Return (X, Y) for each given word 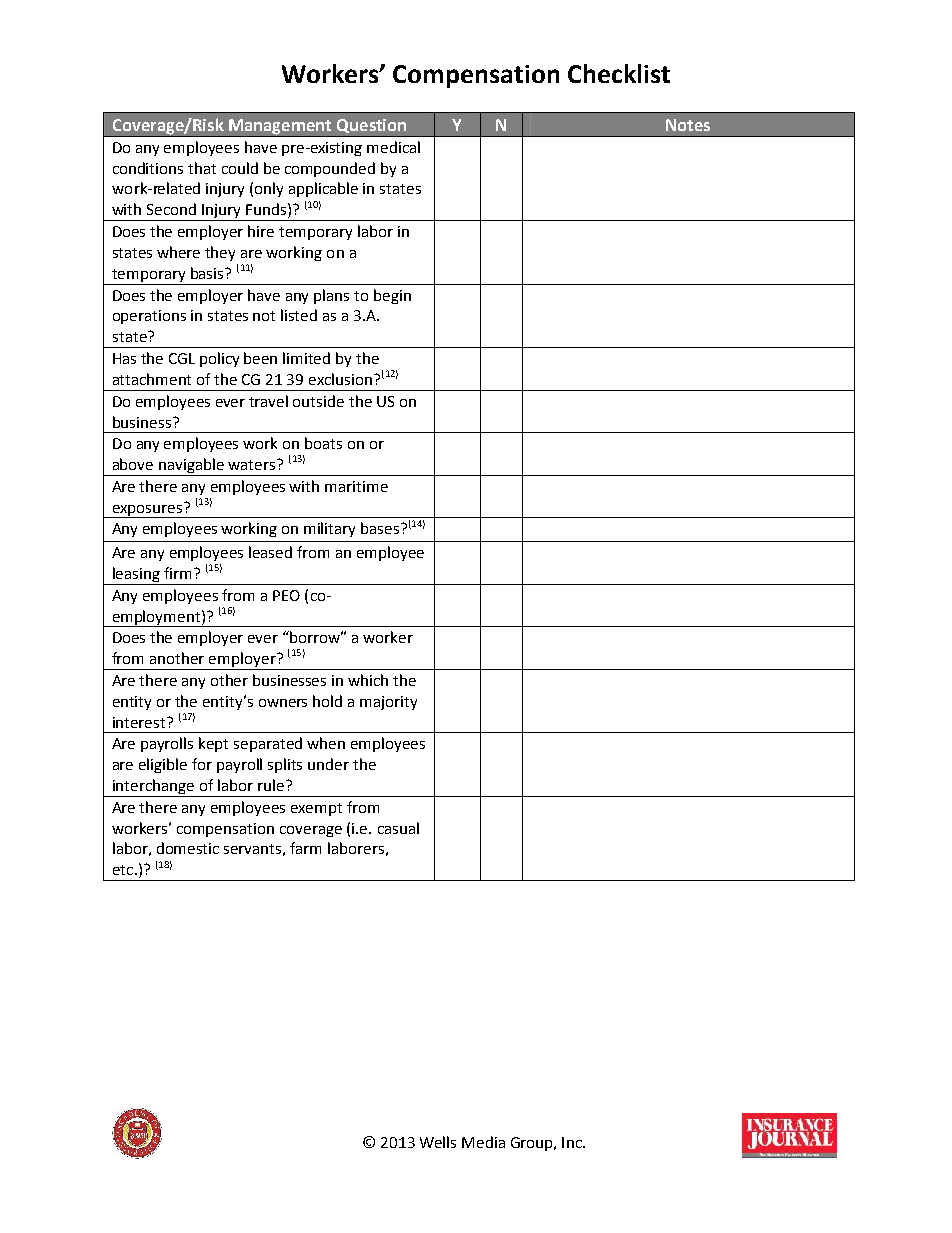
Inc (573, 1142)
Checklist (619, 73)
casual (398, 828)
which (368, 680)
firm (177, 573)
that (202, 168)
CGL (182, 358)
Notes (688, 125)
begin (392, 296)
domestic (188, 848)
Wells (438, 1142)
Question (371, 126)
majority (388, 703)
